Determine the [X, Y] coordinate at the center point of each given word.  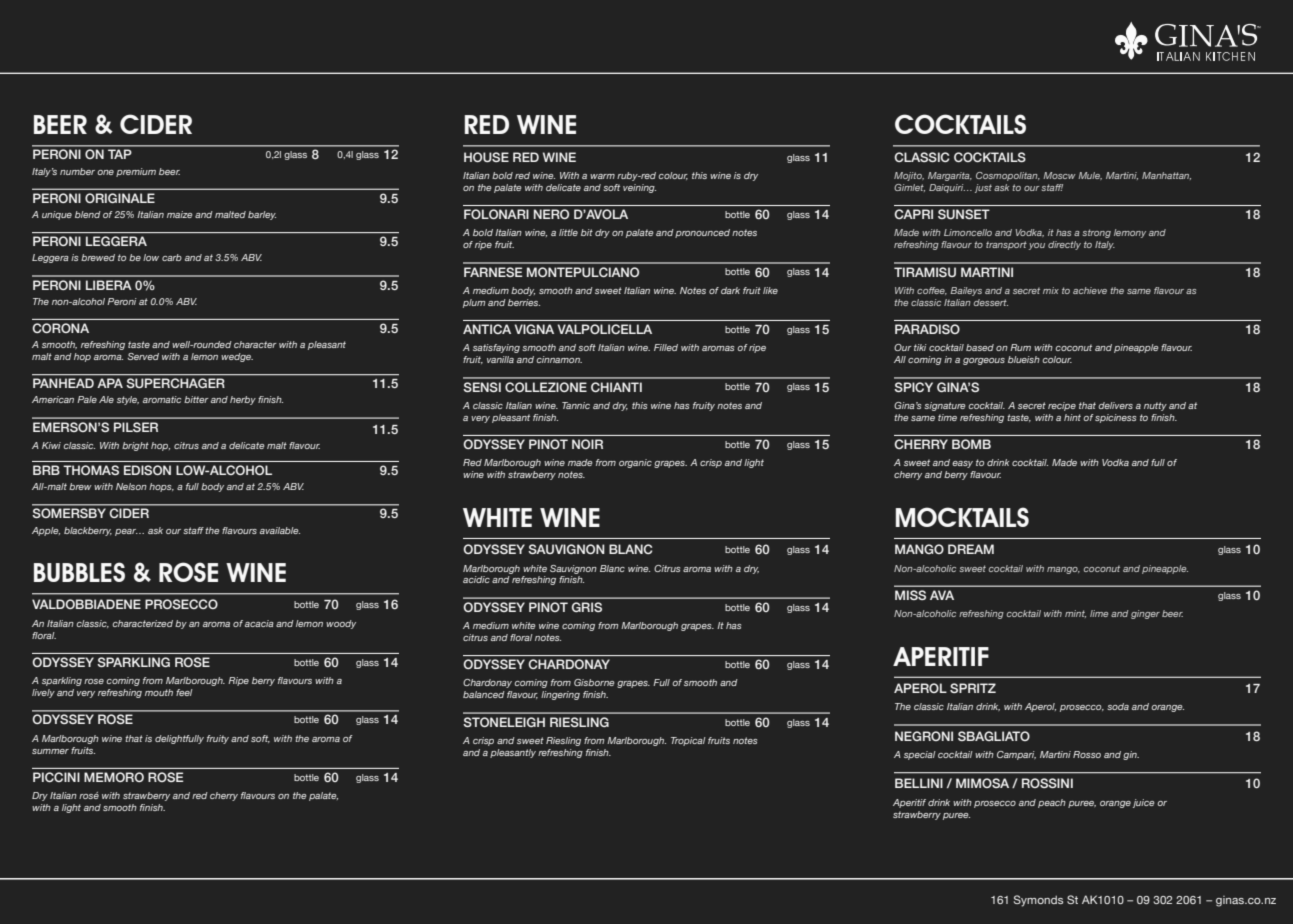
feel [184, 692]
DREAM [971, 549]
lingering [560, 695]
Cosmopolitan [1008, 176]
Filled [666, 347]
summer [50, 751]
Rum [1020, 347]
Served [143, 356]
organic [635, 463]
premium [136, 172]
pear [126, 532]
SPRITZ [973, 688]
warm [602, 176]
